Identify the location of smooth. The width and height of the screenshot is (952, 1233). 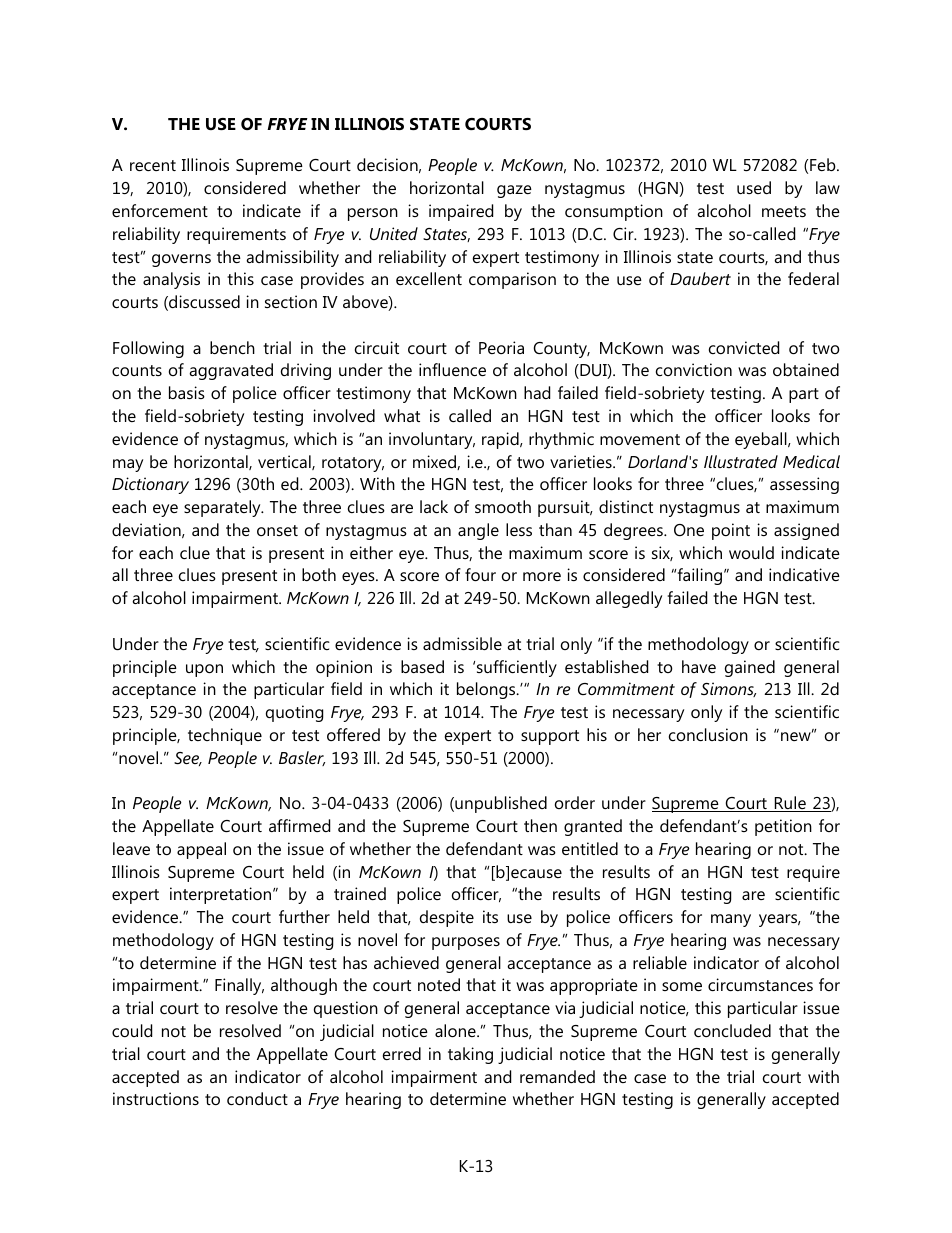
(503, 506).
